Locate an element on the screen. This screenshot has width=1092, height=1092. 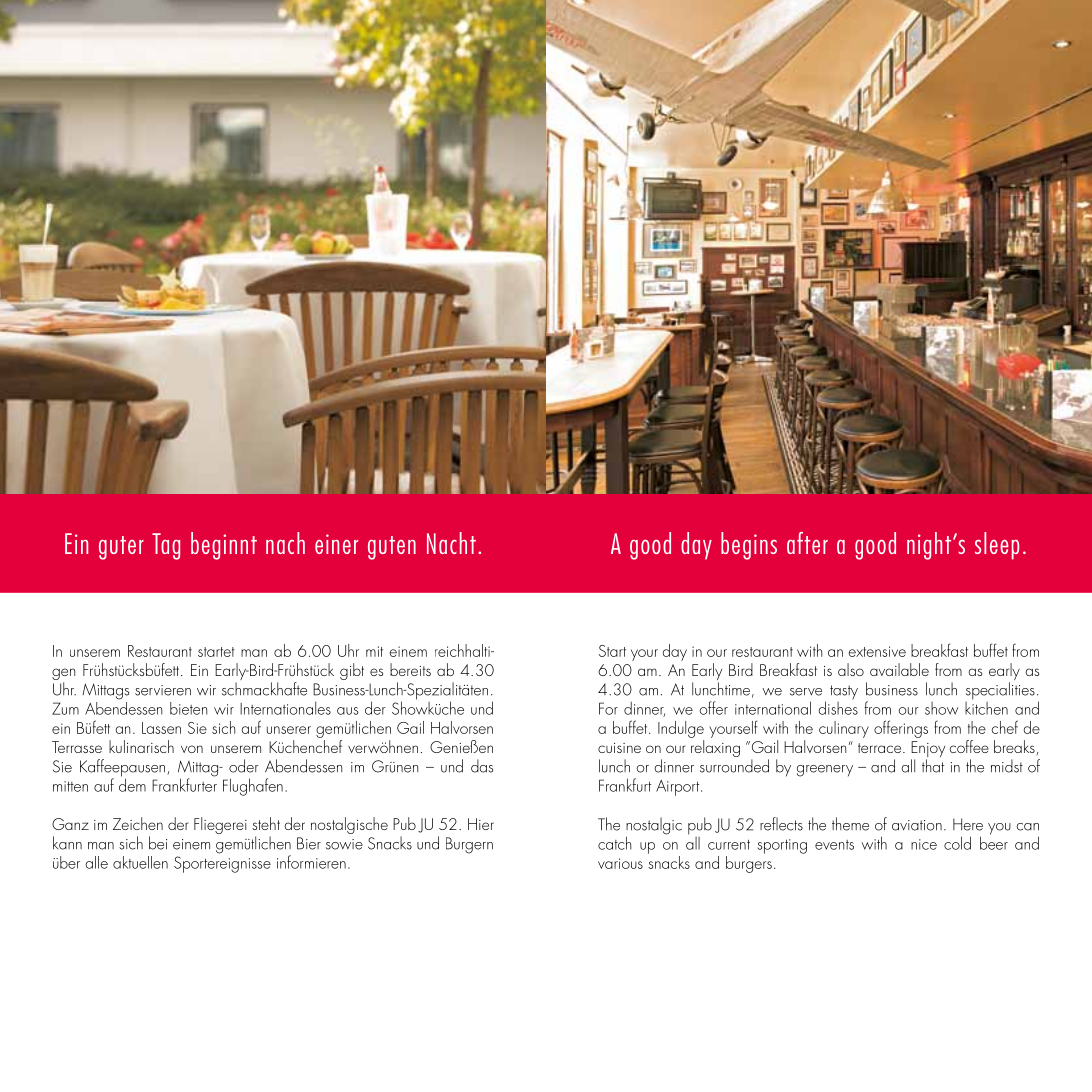
dishes is located at coordinates (838, 707).
